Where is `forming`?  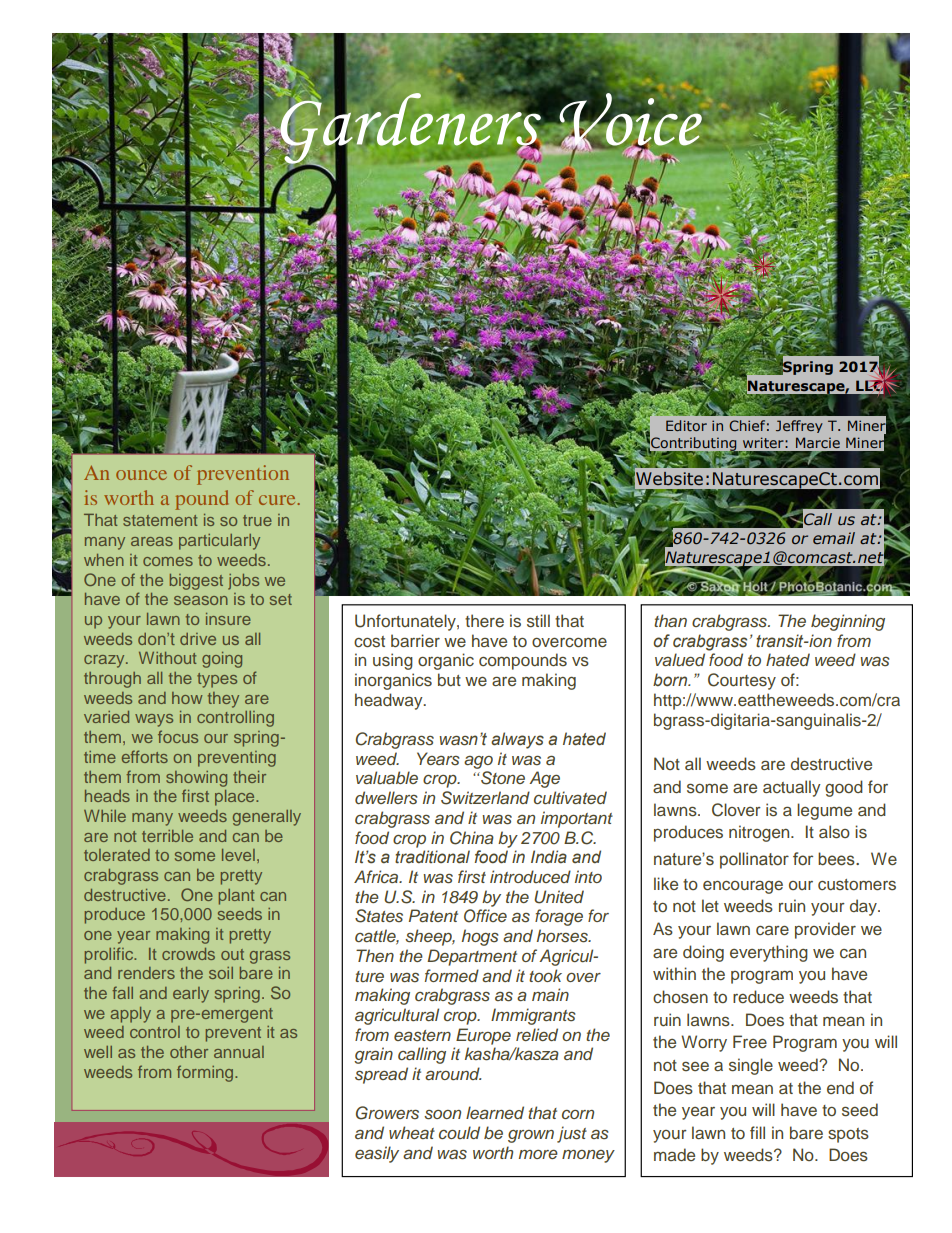
forming is located at coordinates (206, 1073).
